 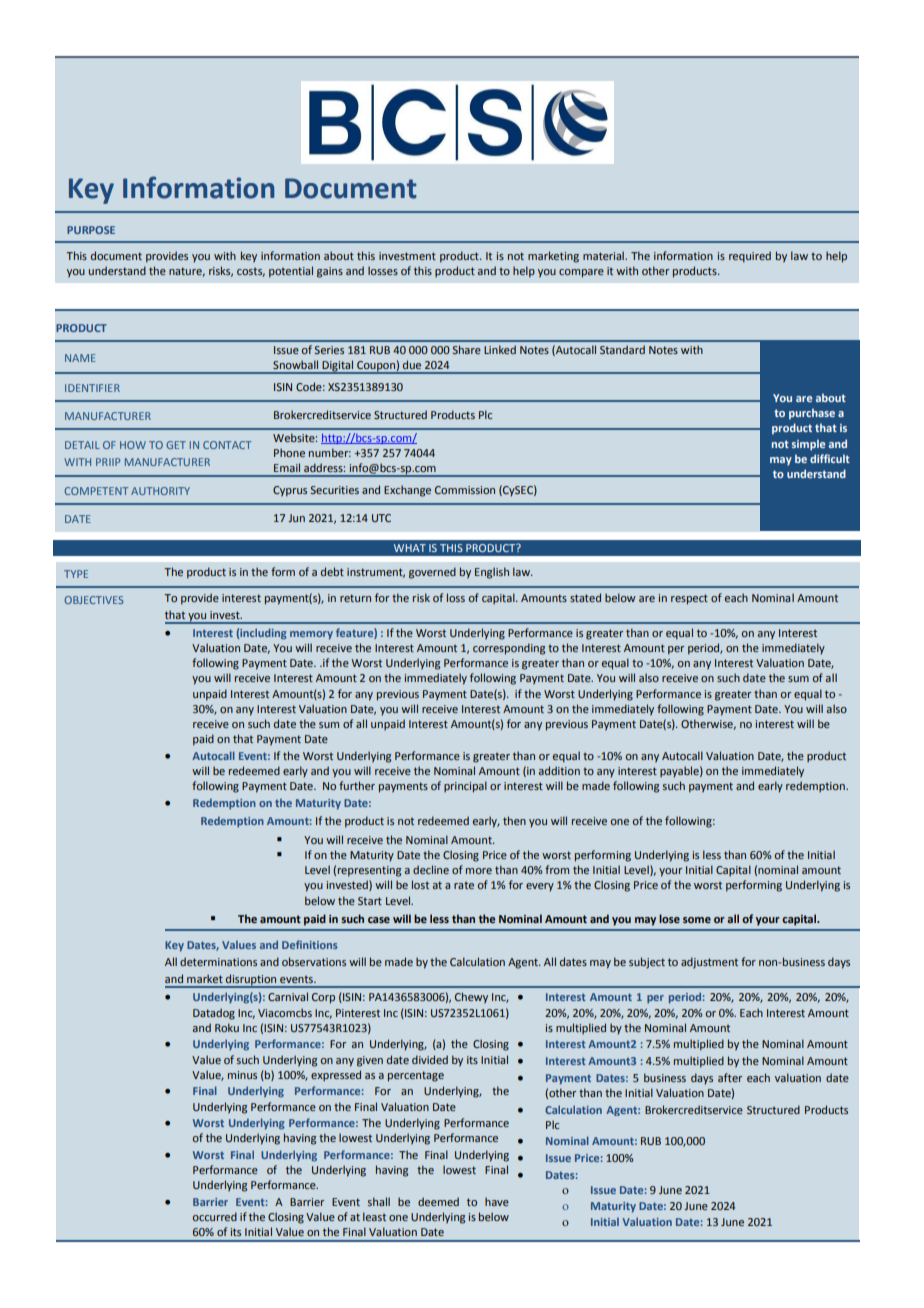 What do you see at coordinates (94, 600) in the page?
I see `OBJECTIVES` at bounding box center [94, 600].
